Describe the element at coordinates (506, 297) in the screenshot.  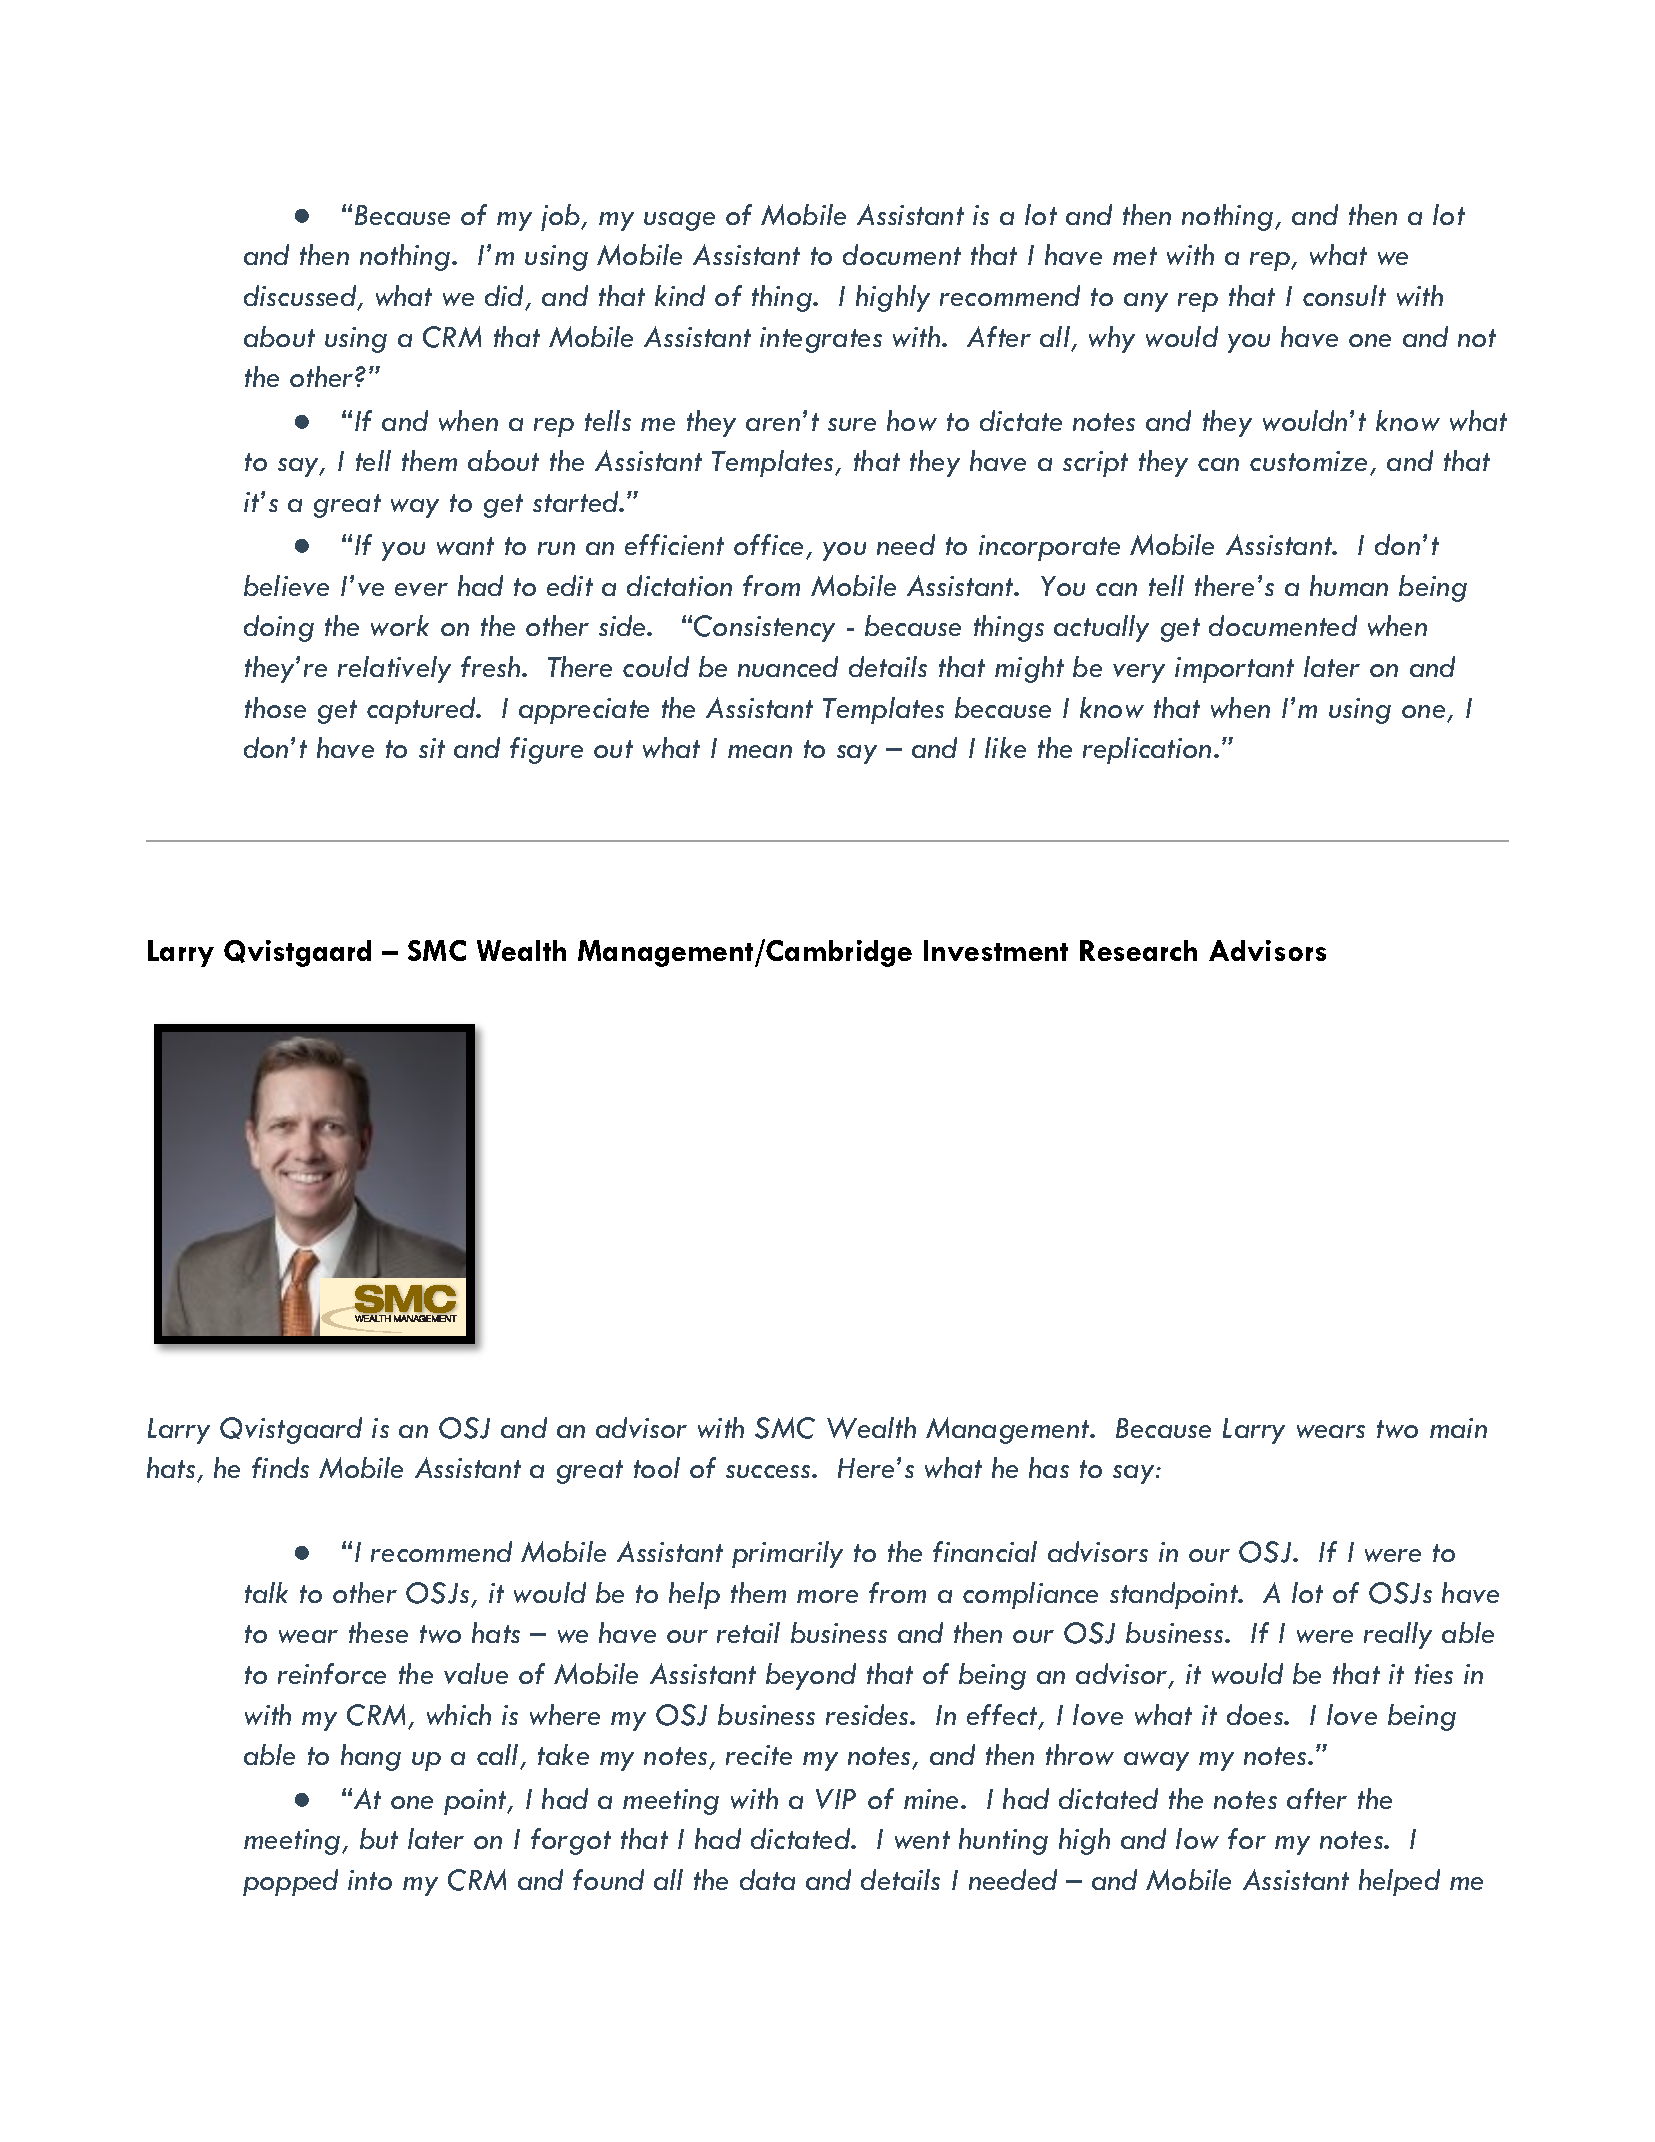
I see `did` at that location.
